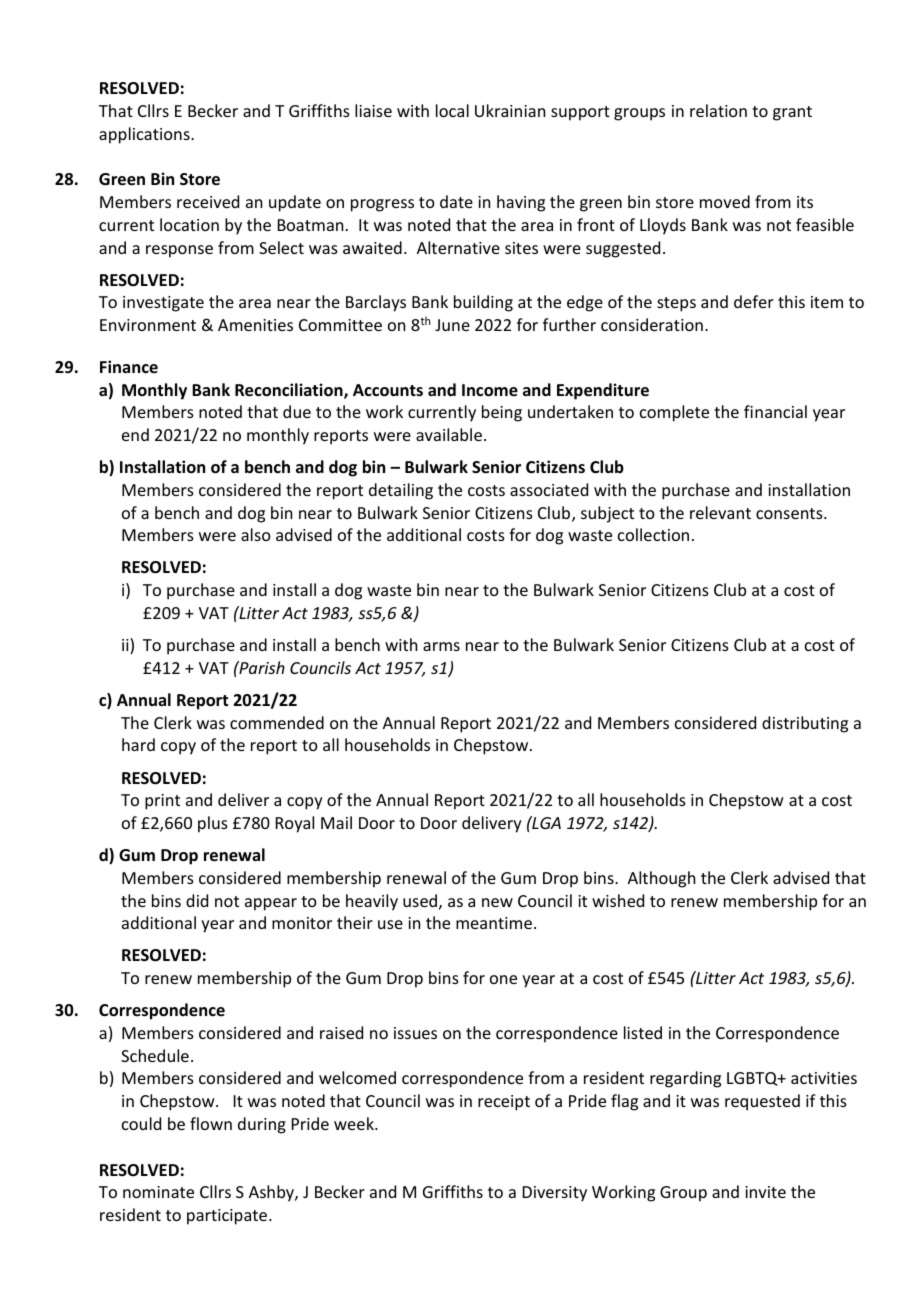 The height and width of the screenshot is (1308, 924). Describe the element at coordinates (277, 722) in the screenshot. I see `commended` at that location.
